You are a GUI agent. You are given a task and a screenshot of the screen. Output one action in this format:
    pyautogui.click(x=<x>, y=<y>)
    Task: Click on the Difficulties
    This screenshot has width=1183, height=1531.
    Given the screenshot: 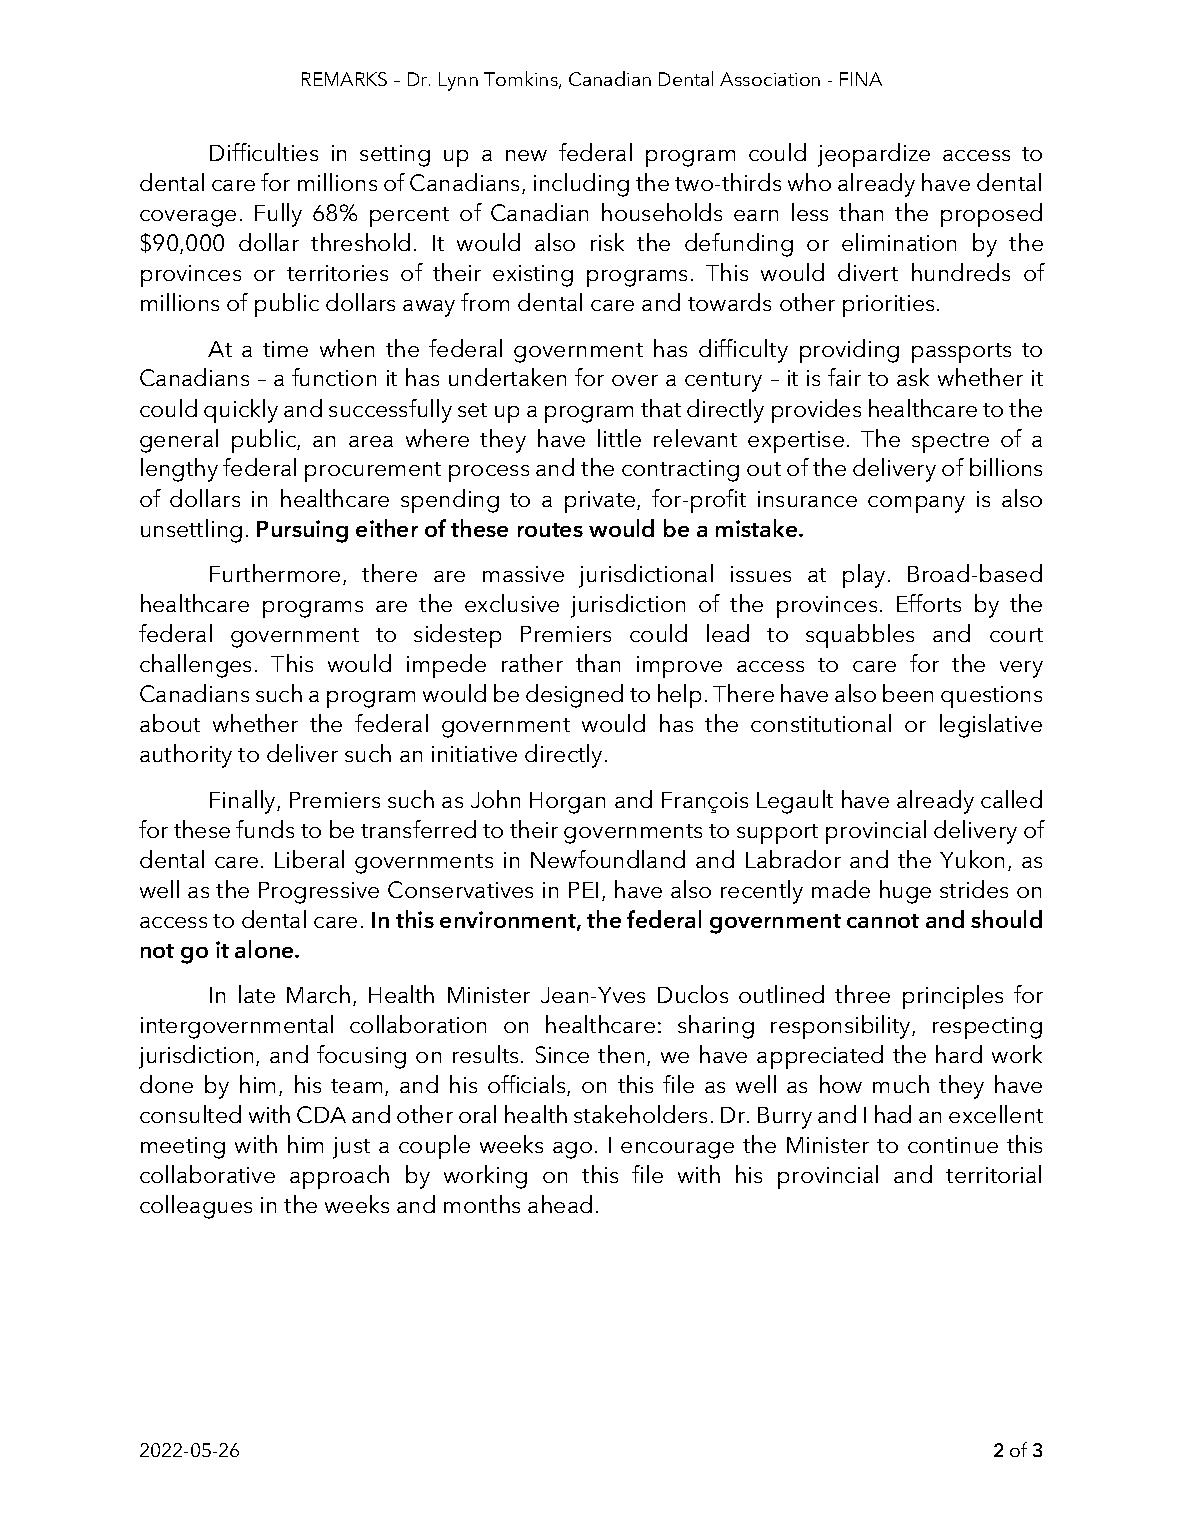 What is the action you would take?
    pyautogui.click(x=264, y=152)
